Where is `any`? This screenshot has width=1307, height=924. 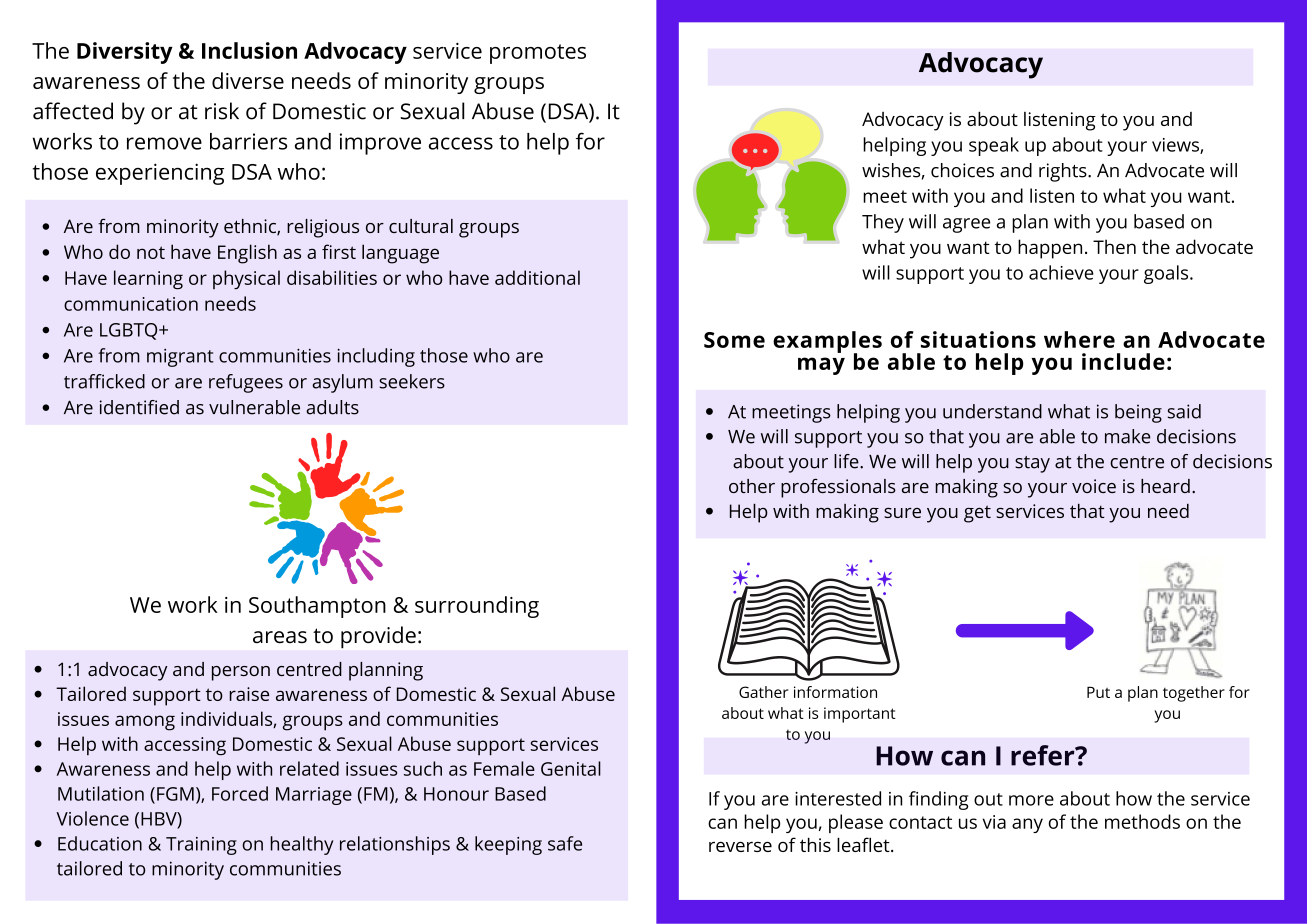 any is located at coordinates (1027, 825).
